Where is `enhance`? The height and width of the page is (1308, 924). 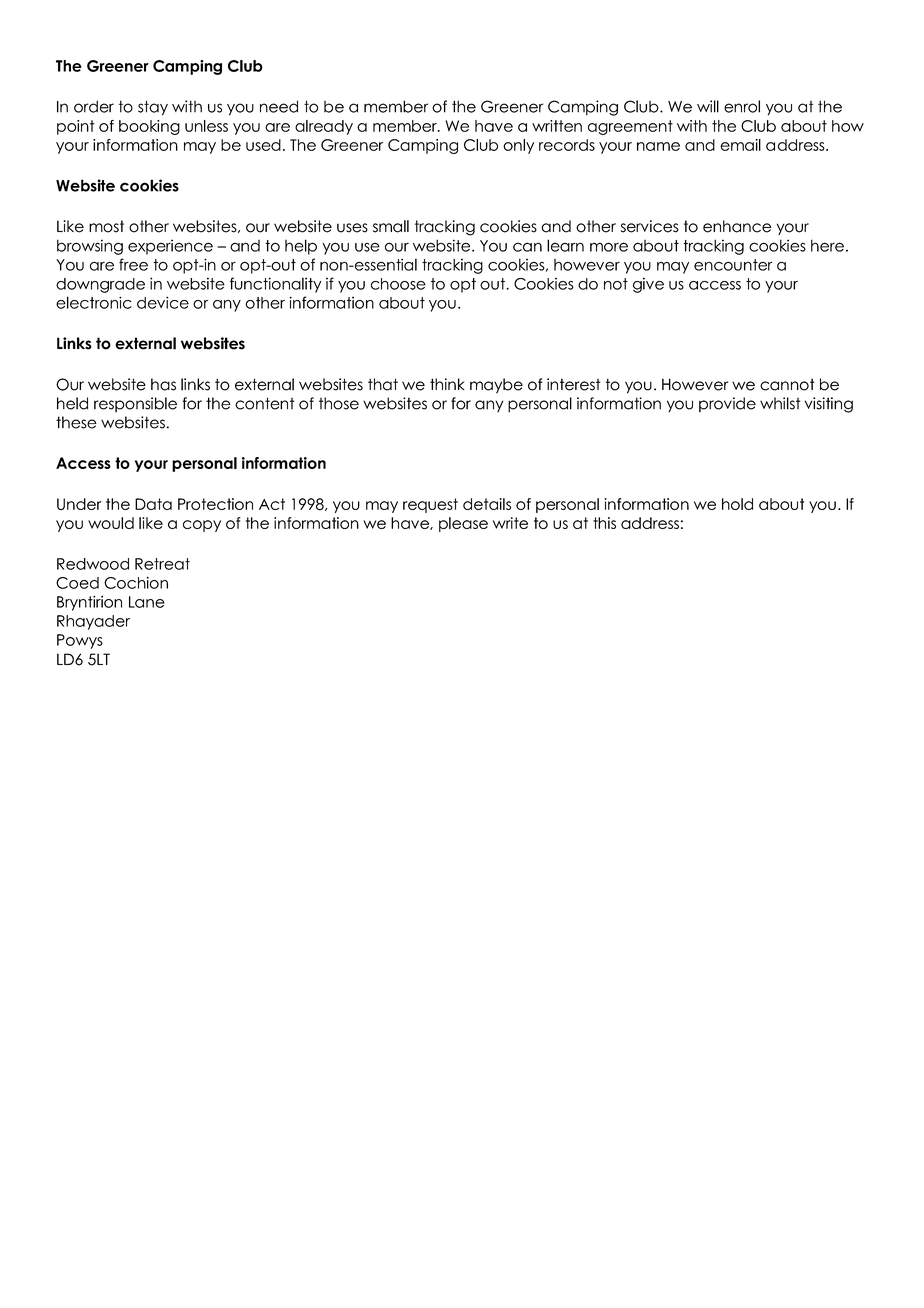 enhance is located at coordinates (737, 226).
